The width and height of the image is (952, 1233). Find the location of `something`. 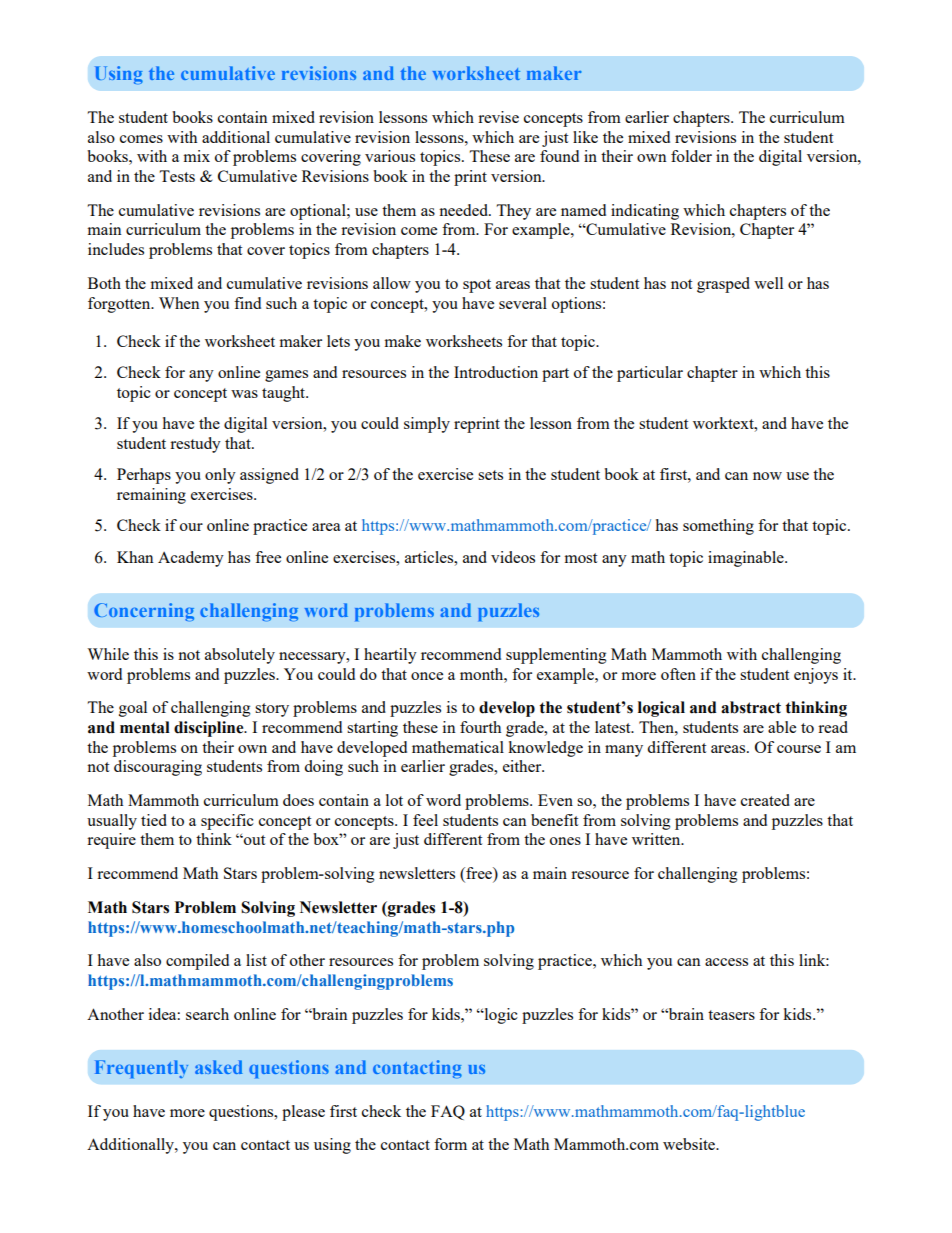

something is located at coordinates (718, 527).
